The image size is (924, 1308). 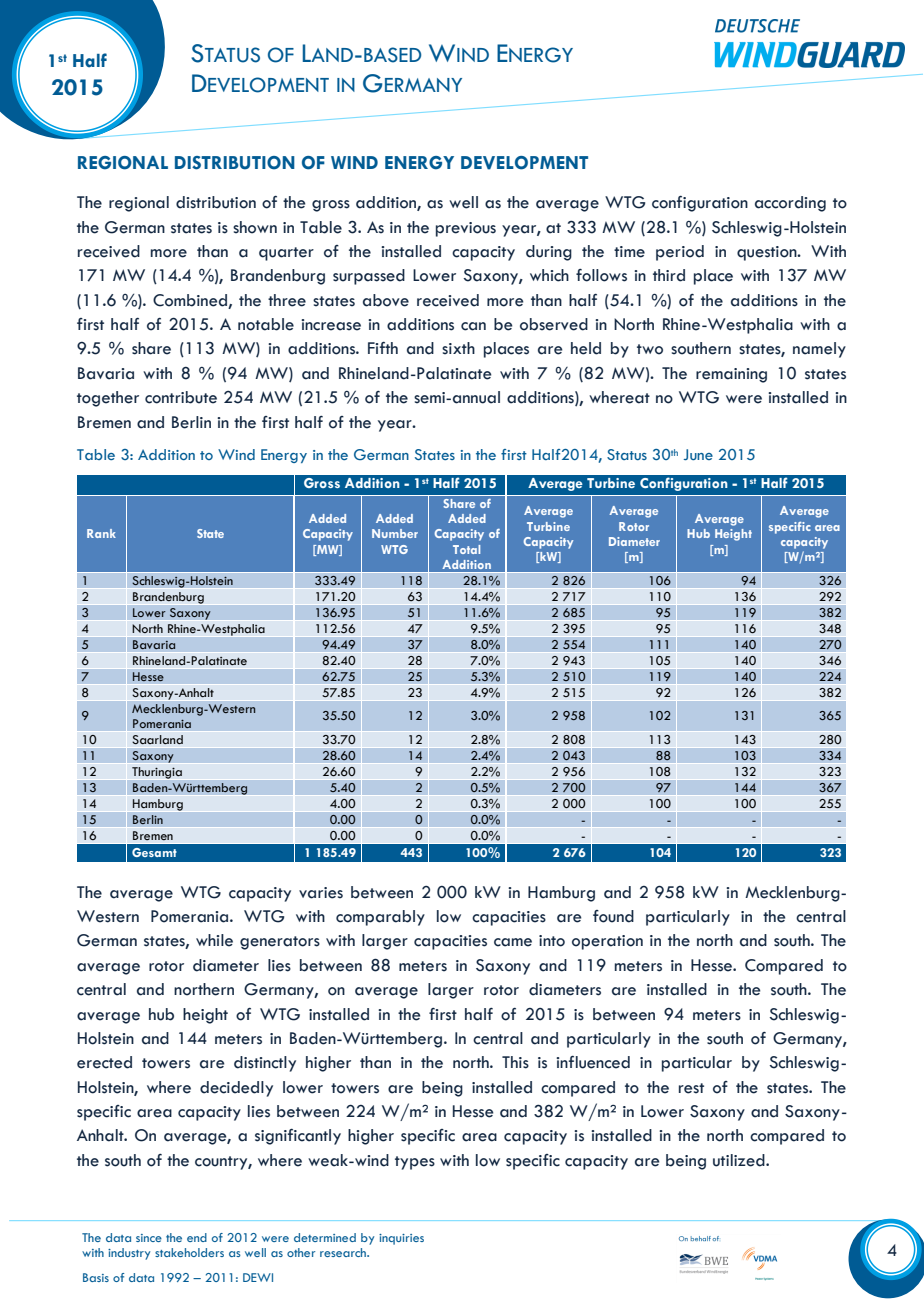 I want to click on This, so click(x=515, y=1062).
